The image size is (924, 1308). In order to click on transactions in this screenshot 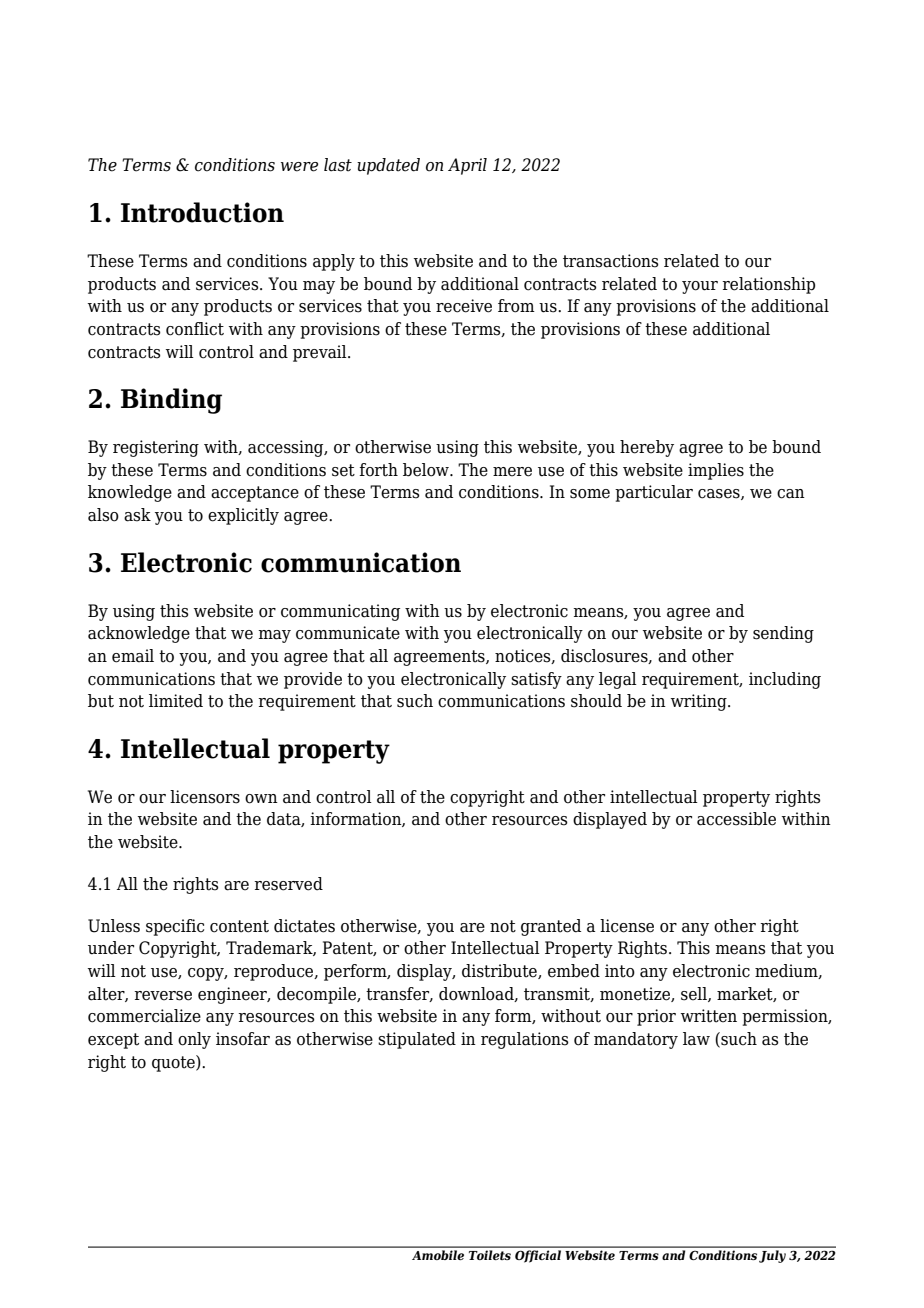, I will do `click(611, 261)`.
